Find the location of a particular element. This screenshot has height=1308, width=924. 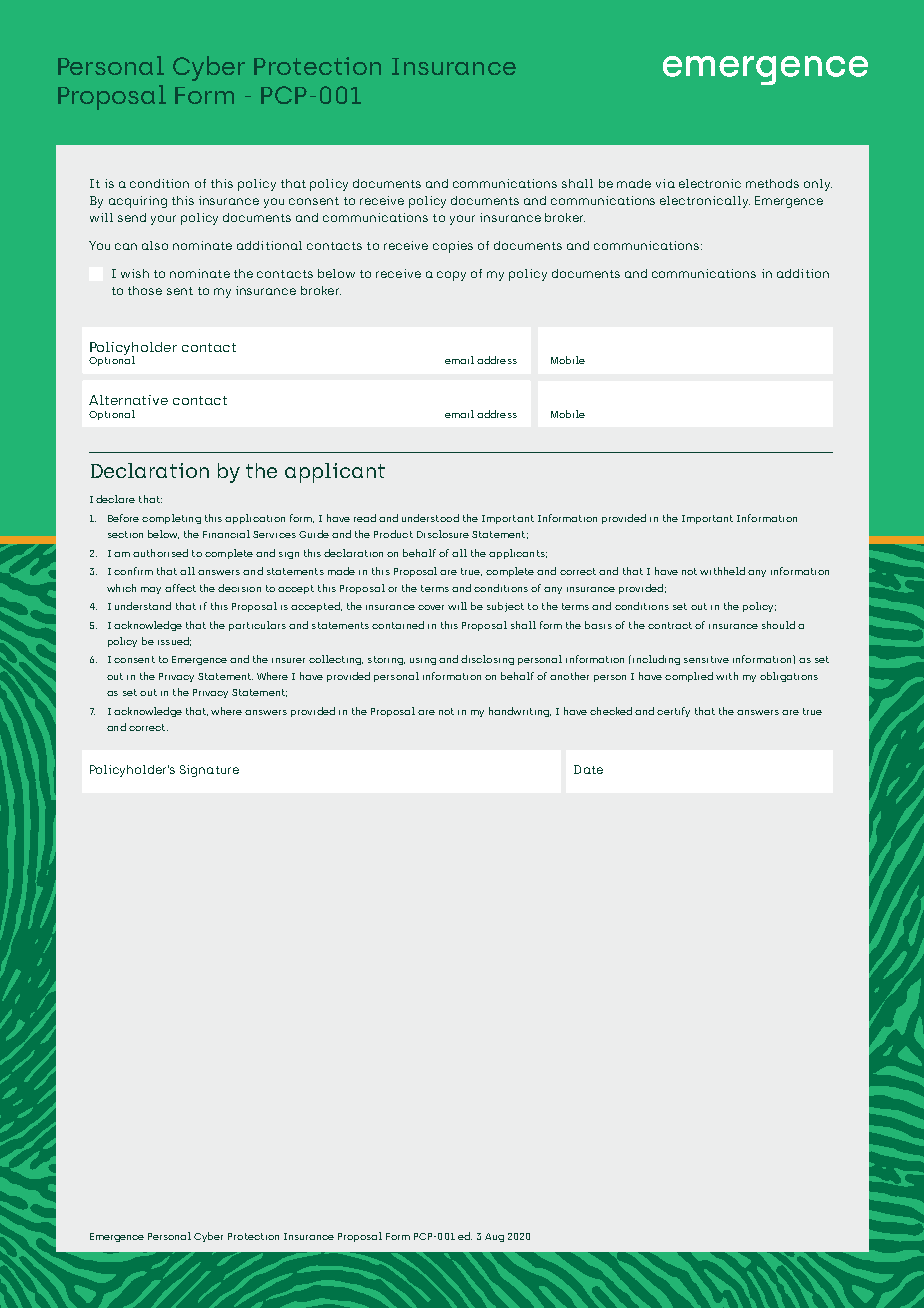

methods is located at coordinates (772, 183).
